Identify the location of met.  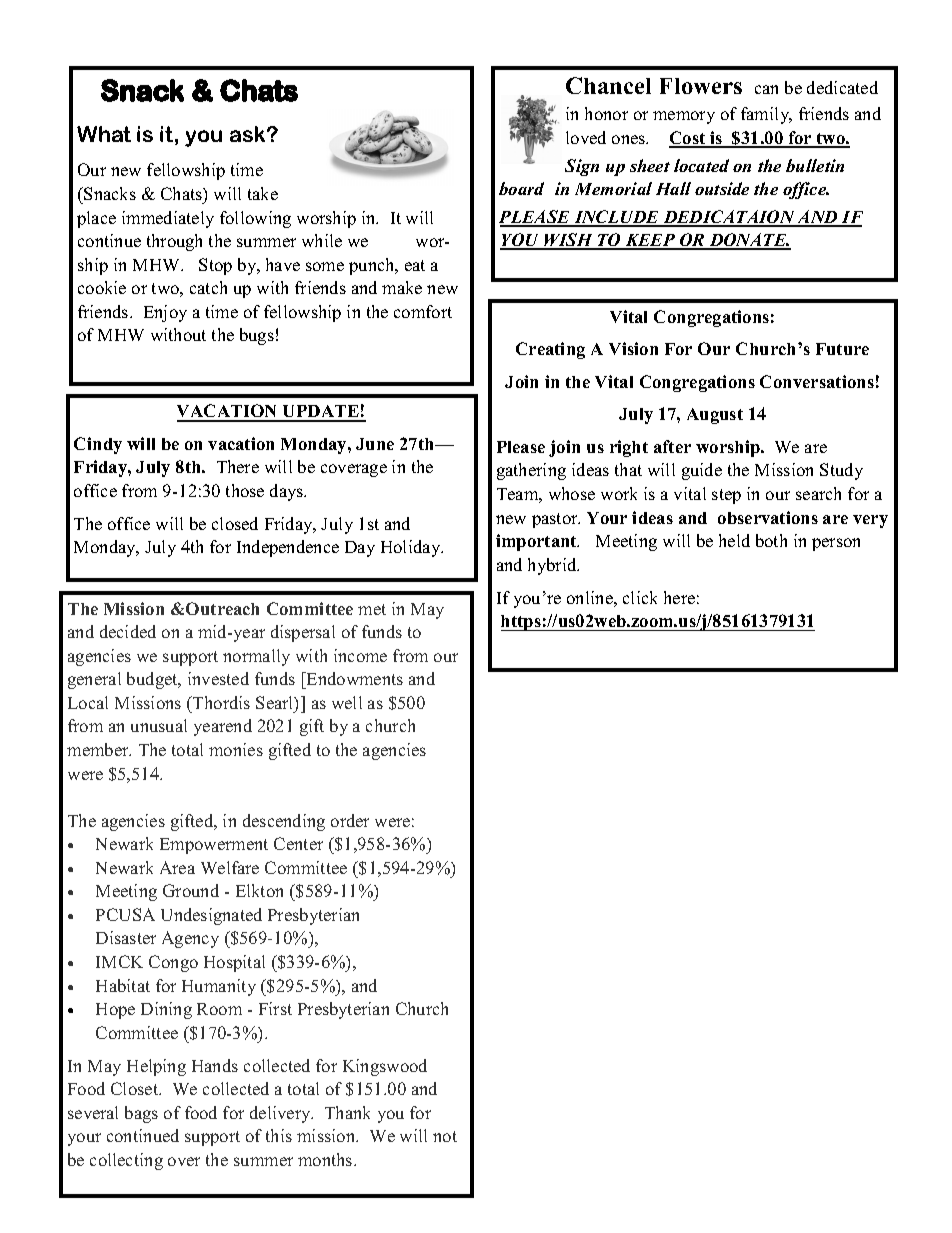
(372, 609).
